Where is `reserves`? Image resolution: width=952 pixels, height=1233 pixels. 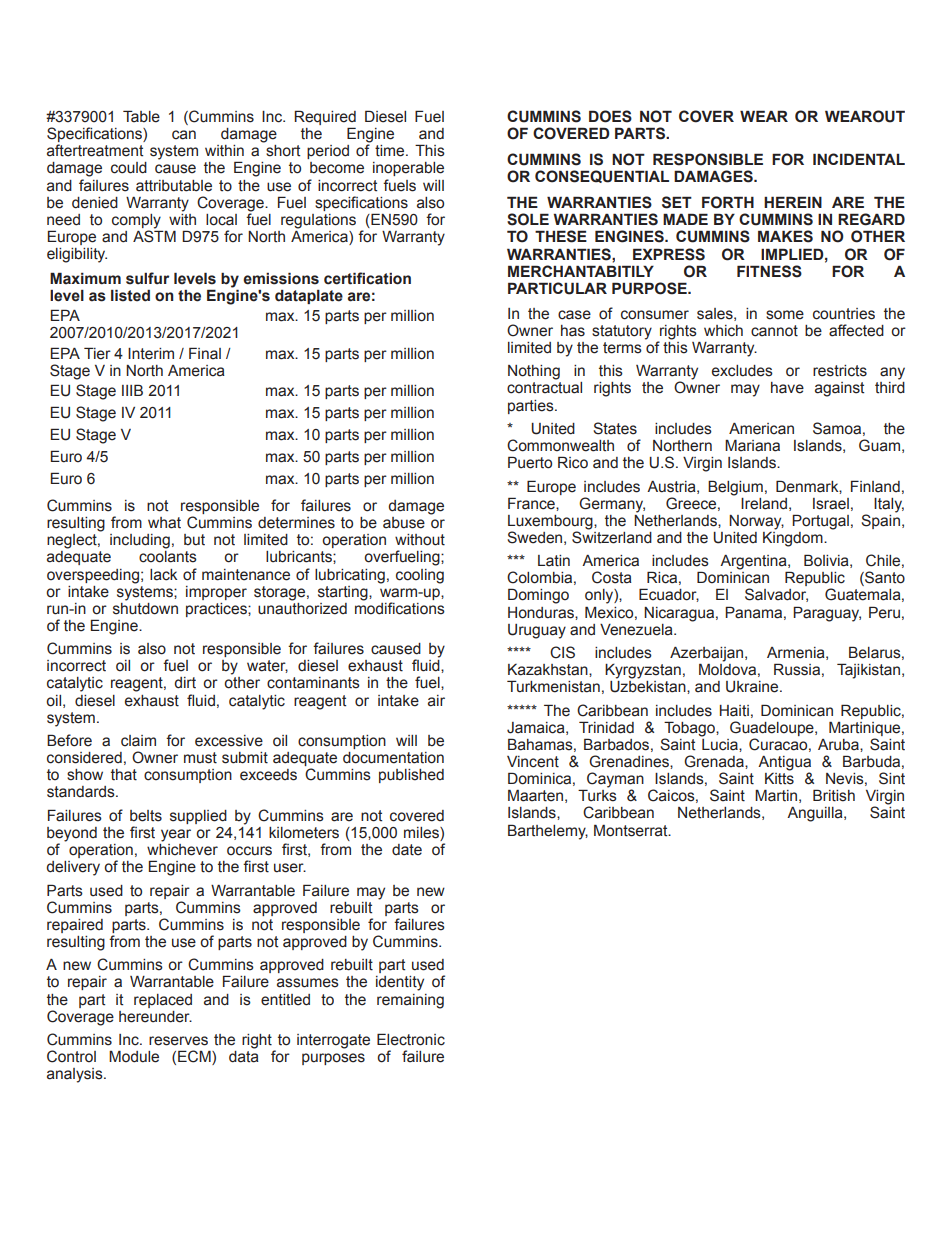 reserves is located at coordinates (178, 1041).
